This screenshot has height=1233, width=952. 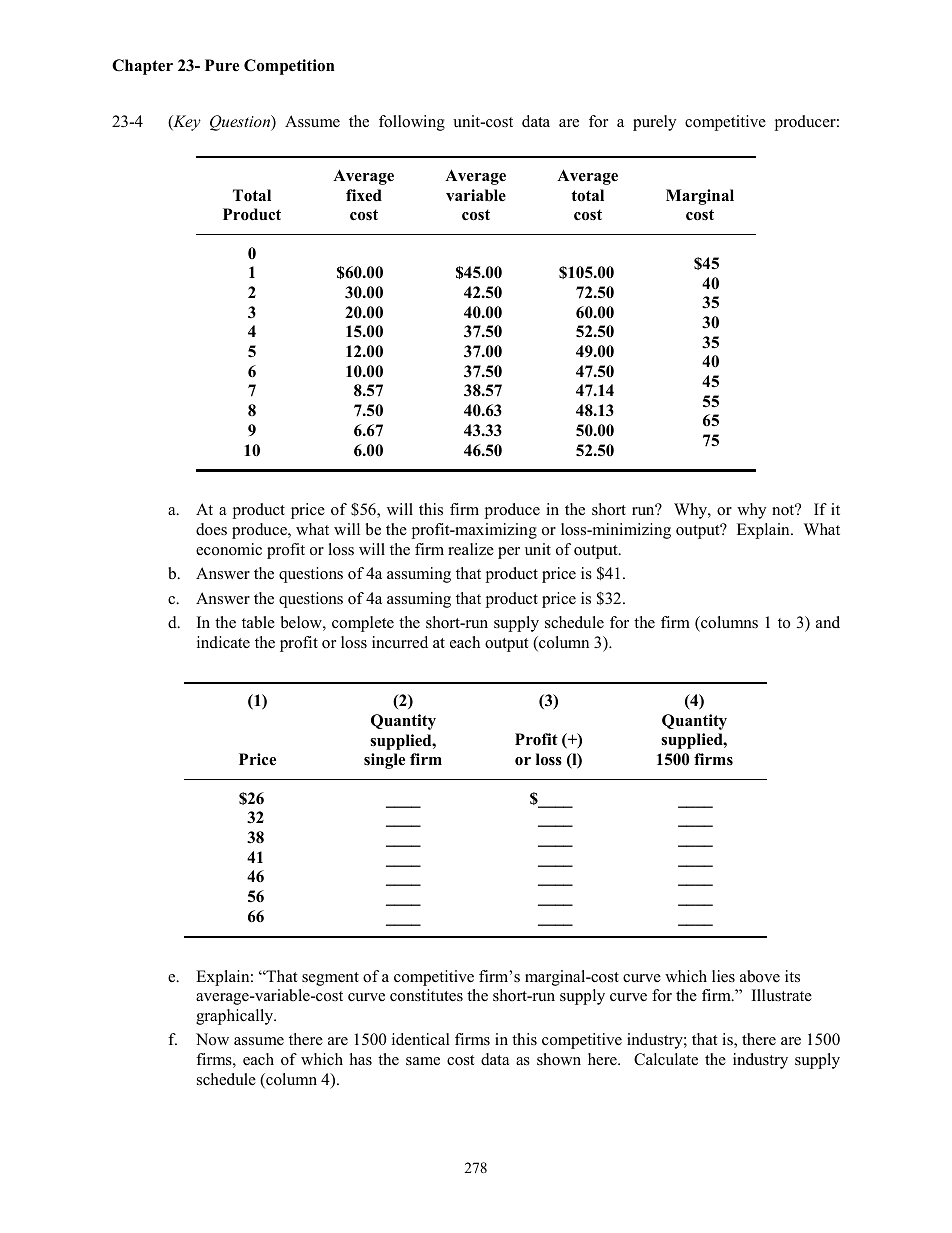 What do you see at coordinates (229, 549) in the screenshot?
I see `economic` at bounding box center [229, 549].
